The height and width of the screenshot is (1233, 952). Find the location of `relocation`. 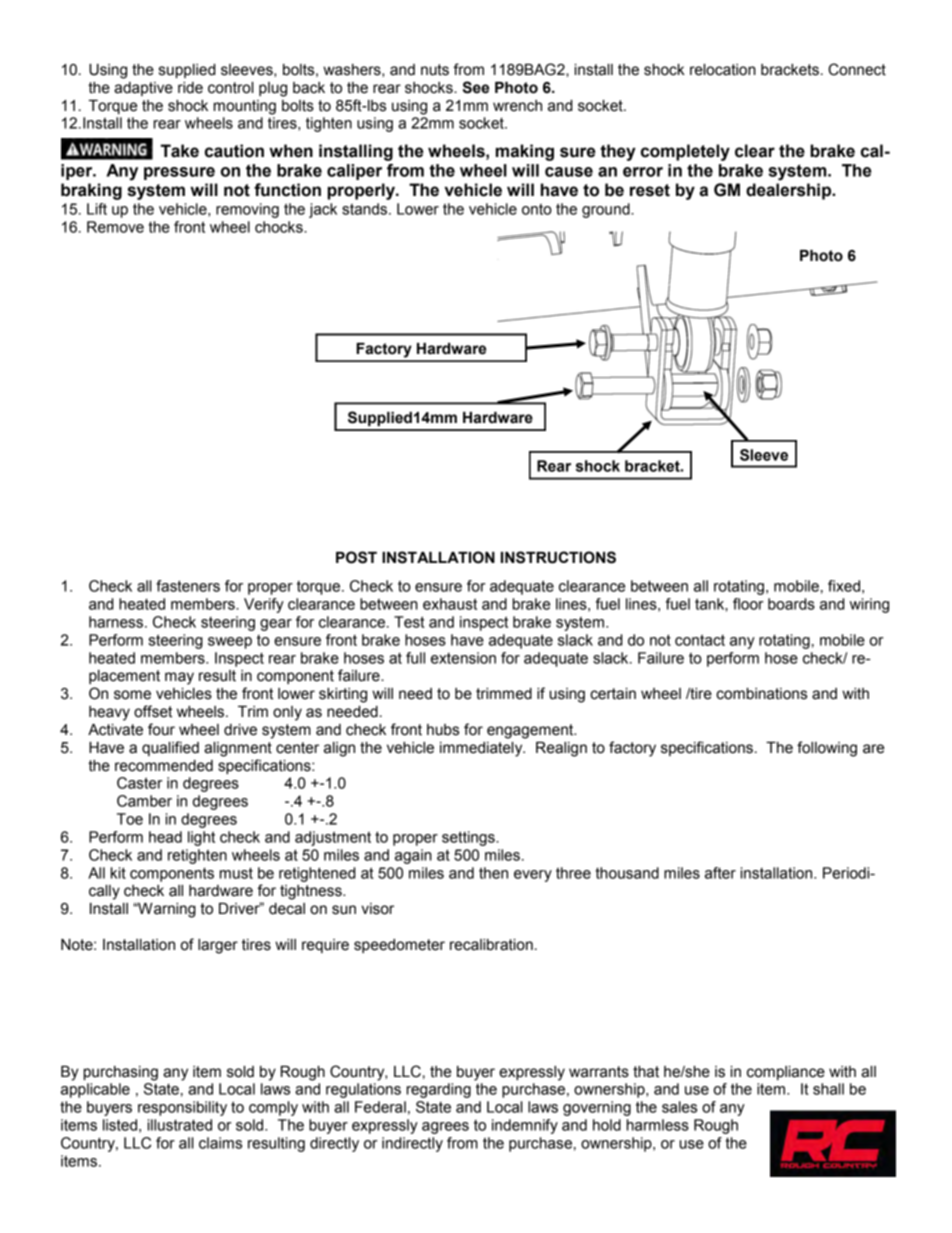

relocation is located at coordinates (723, 70).
